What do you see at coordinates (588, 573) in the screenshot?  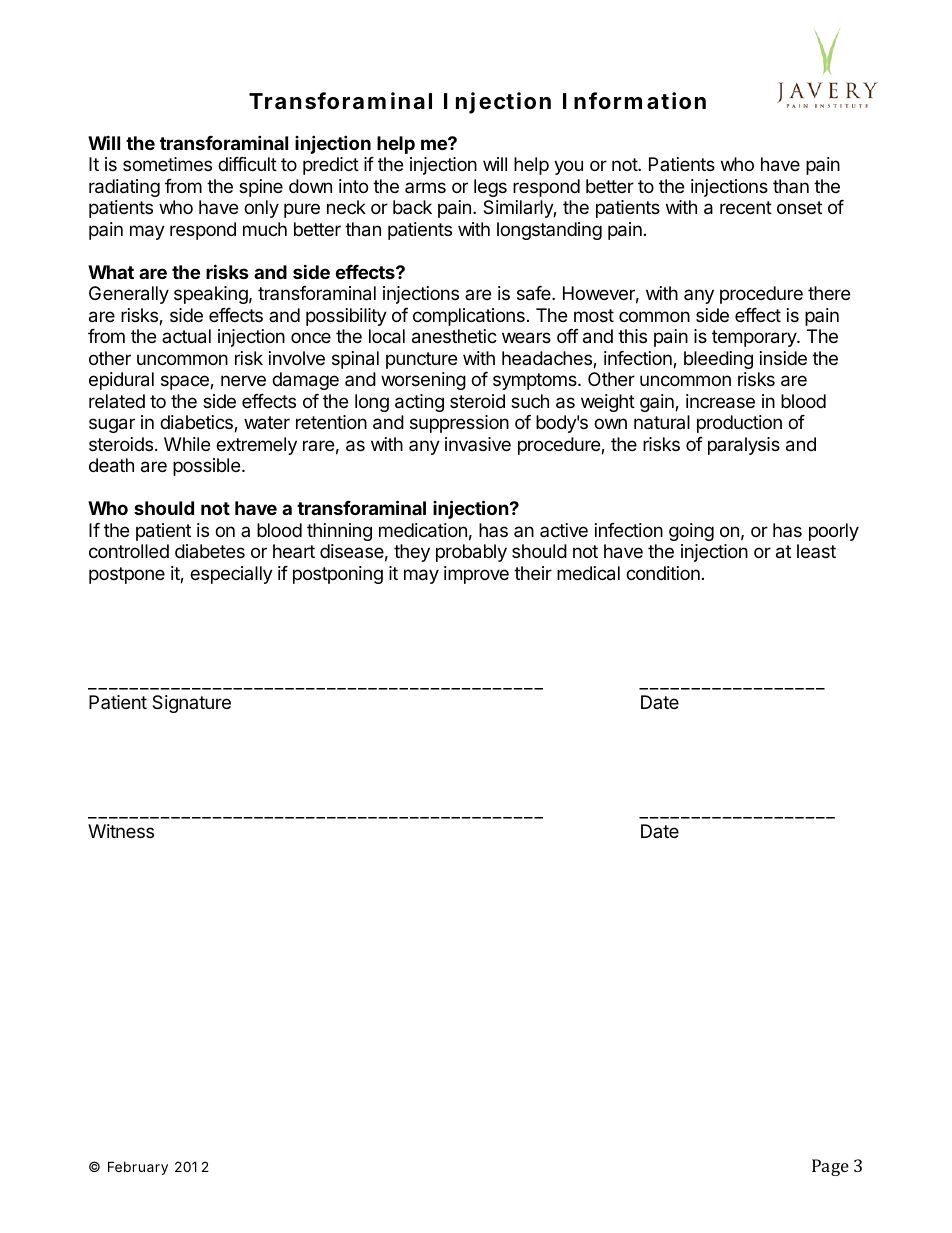 I see `medical` at bounding box center [588, 573].
